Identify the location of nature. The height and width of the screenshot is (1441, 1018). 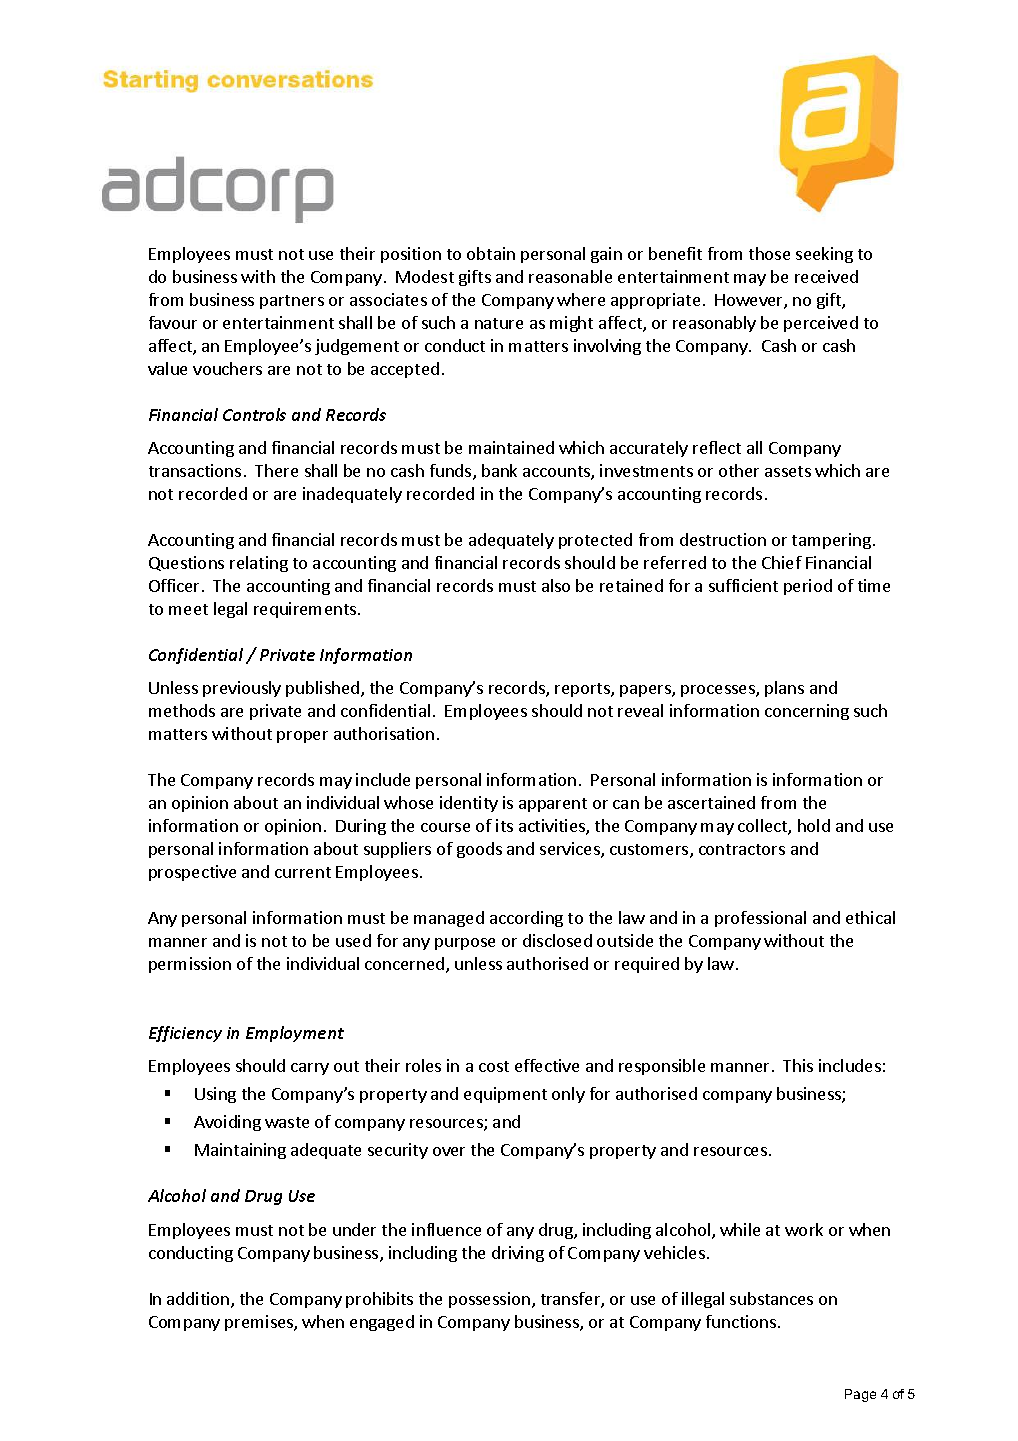
(499, 323).
